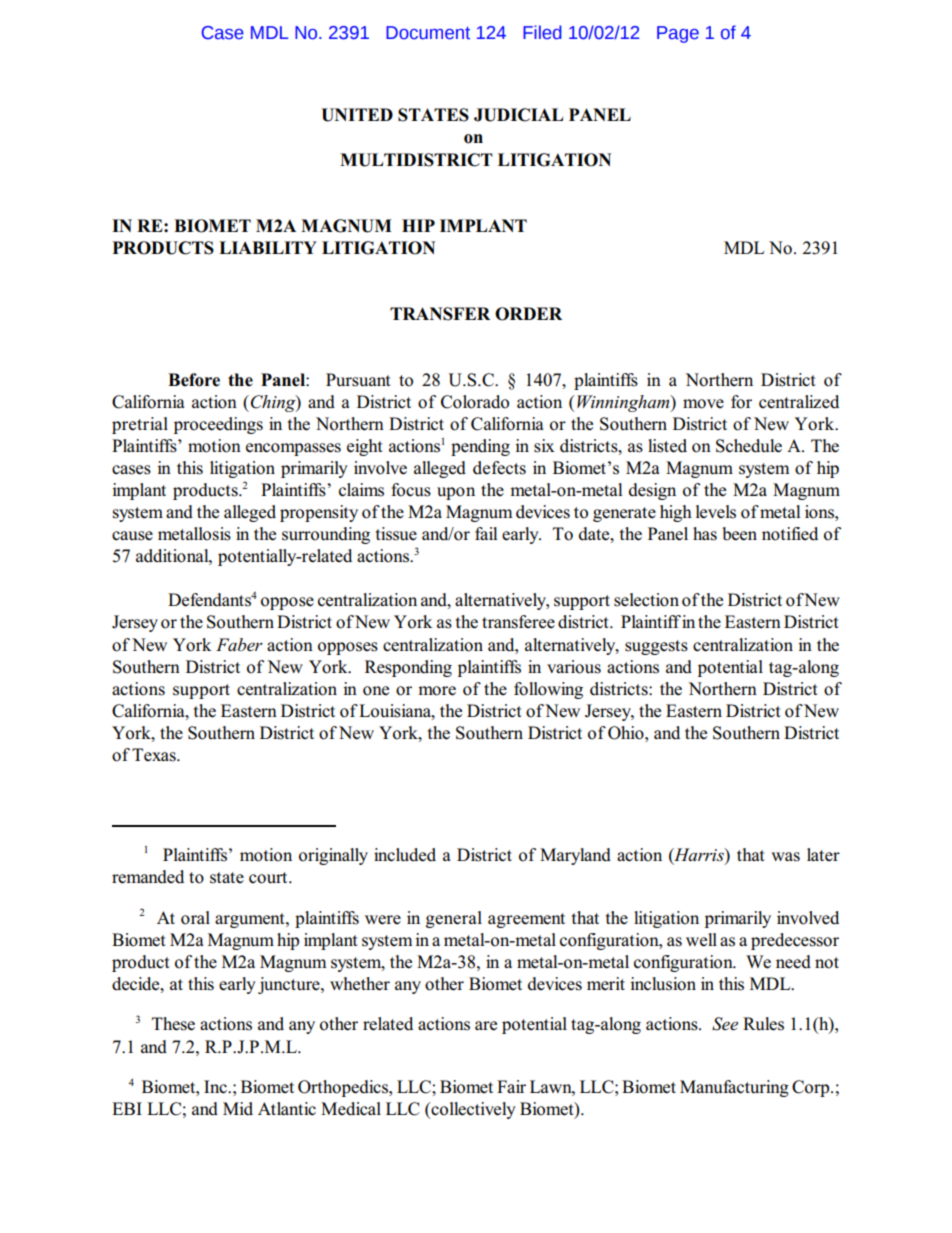 The width and height of the document is (952, 1233). What do you see at coordinates (195, 918) in the document?
I see `oral` at bounding box center [195, 918].
